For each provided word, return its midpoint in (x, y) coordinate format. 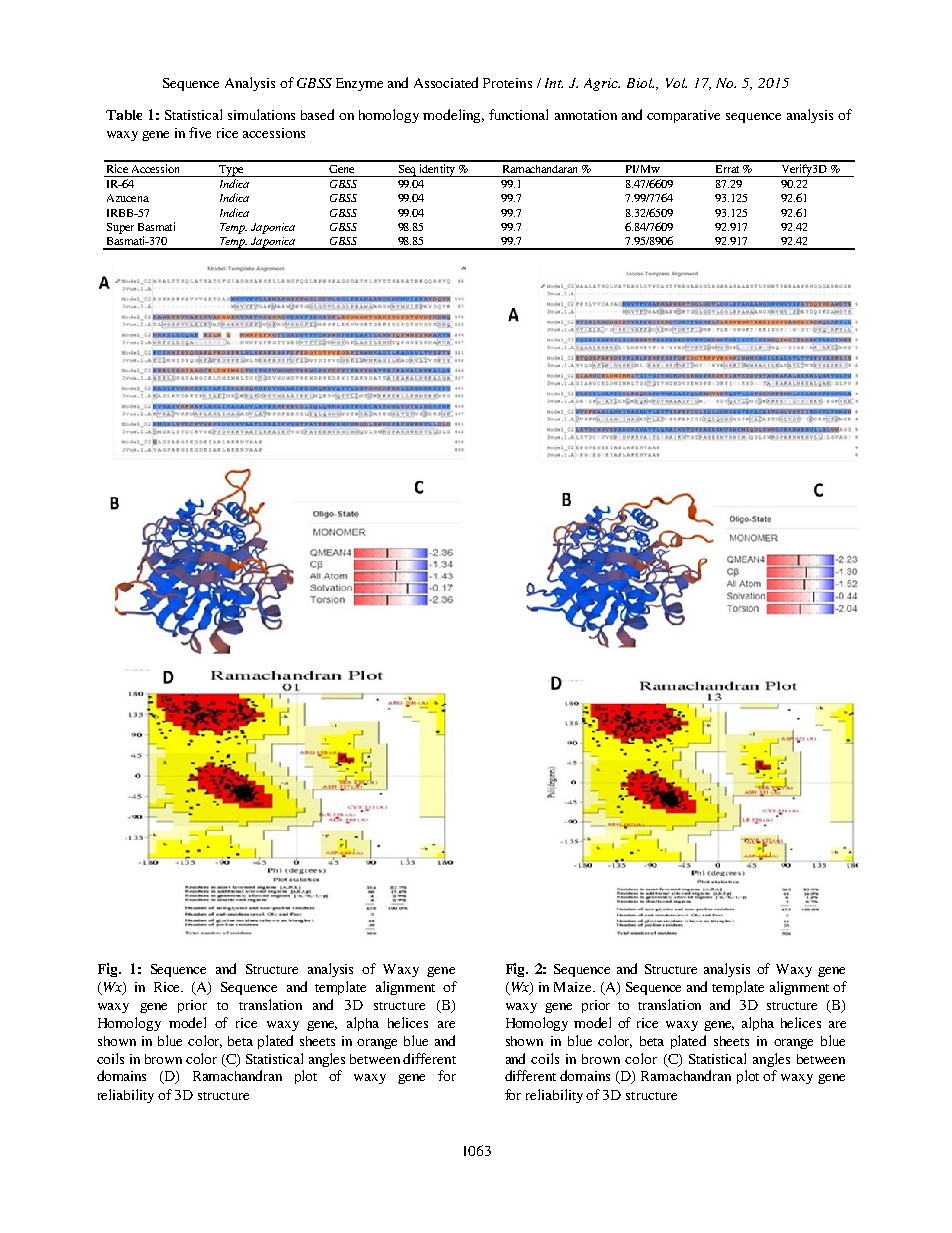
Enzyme (359, 84)
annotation (586, 115)
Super (120, 228)
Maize (574, 987)
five (200, 132)
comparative (683, 116)
